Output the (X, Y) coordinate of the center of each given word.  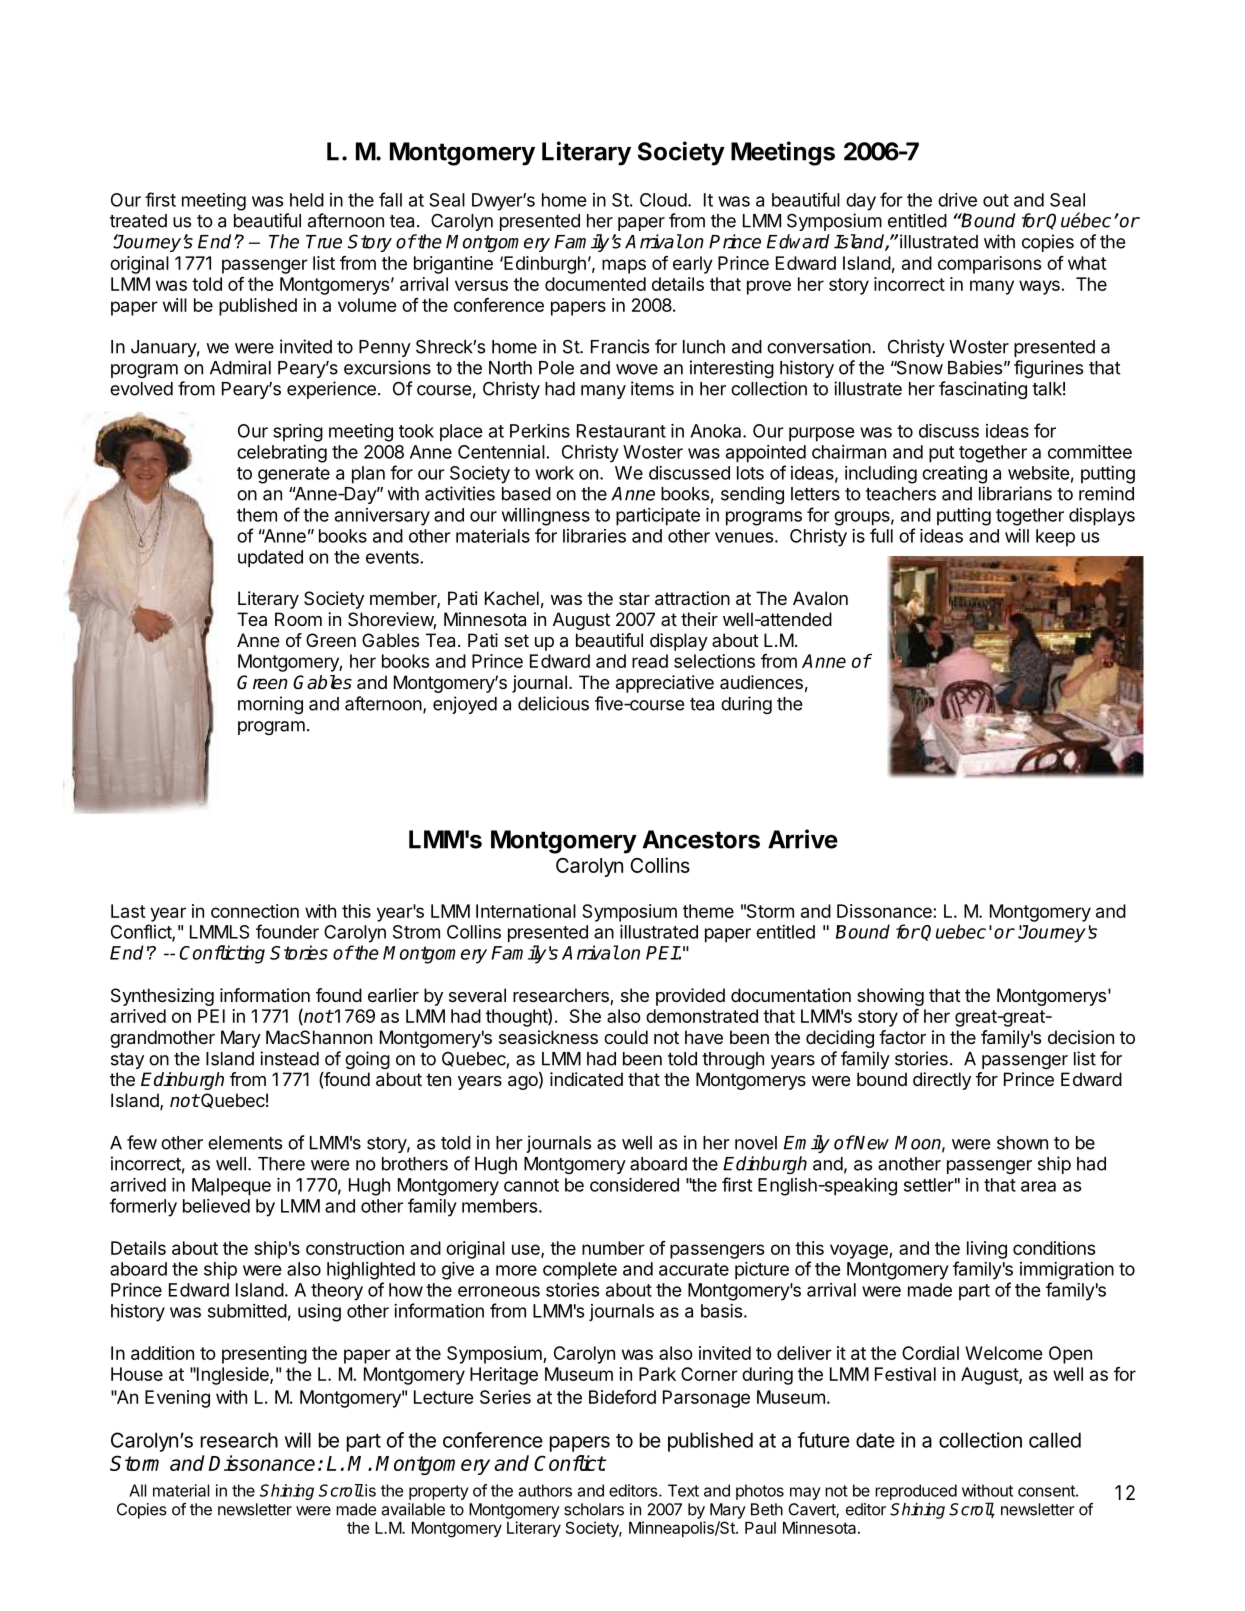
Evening (177, 1399)
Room (298, 619)
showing (890, 997)
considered (634, 1185)
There (281, 1164)
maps (624, 266)
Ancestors (701, 839)
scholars (594, 1509)
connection (255, 911)
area (1038, 1186)
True (324, 242)
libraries (594, 536)
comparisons (989, 265)
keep (1055, 538)
